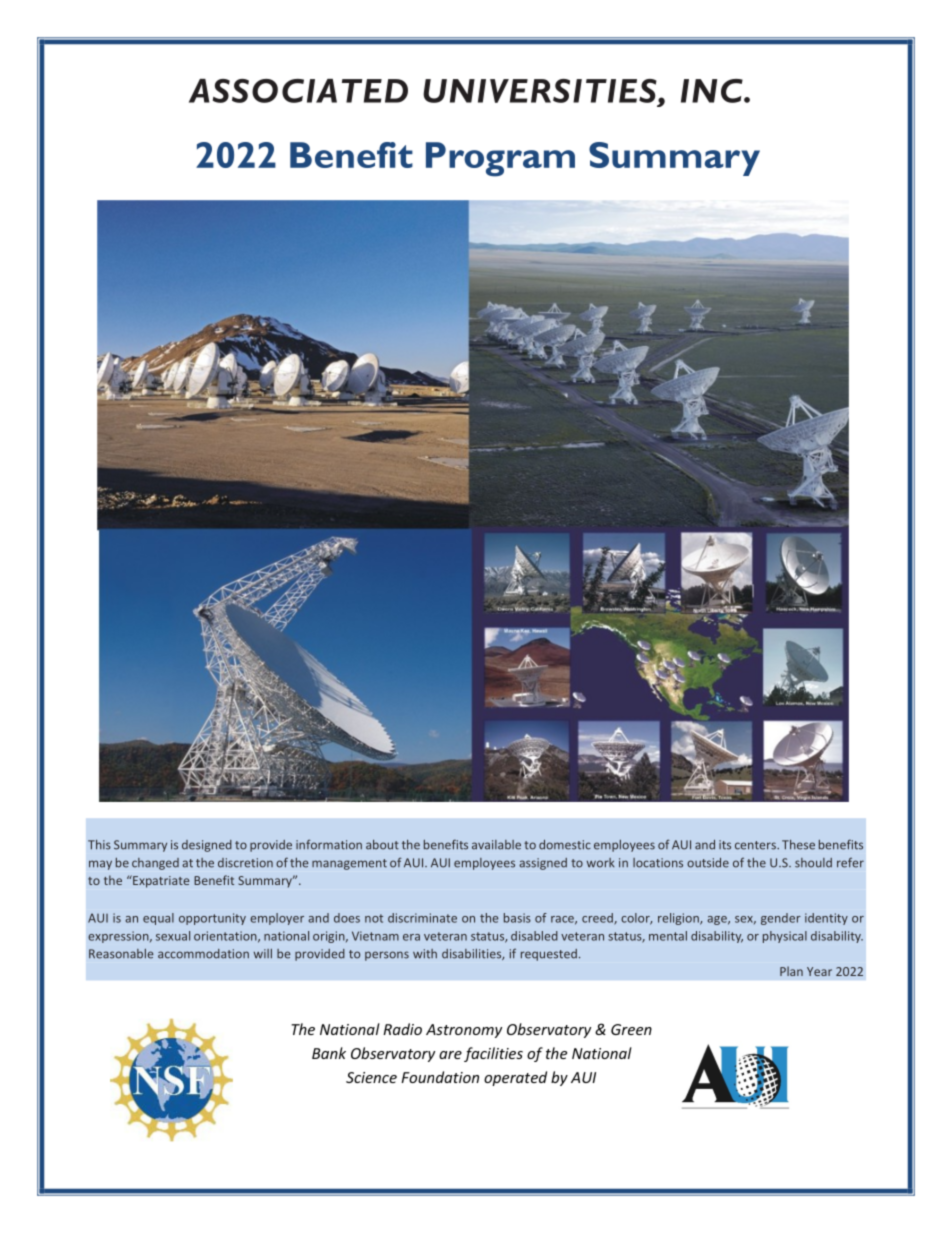  I want to click on UNIVERSITIES, so click(541, 91).
